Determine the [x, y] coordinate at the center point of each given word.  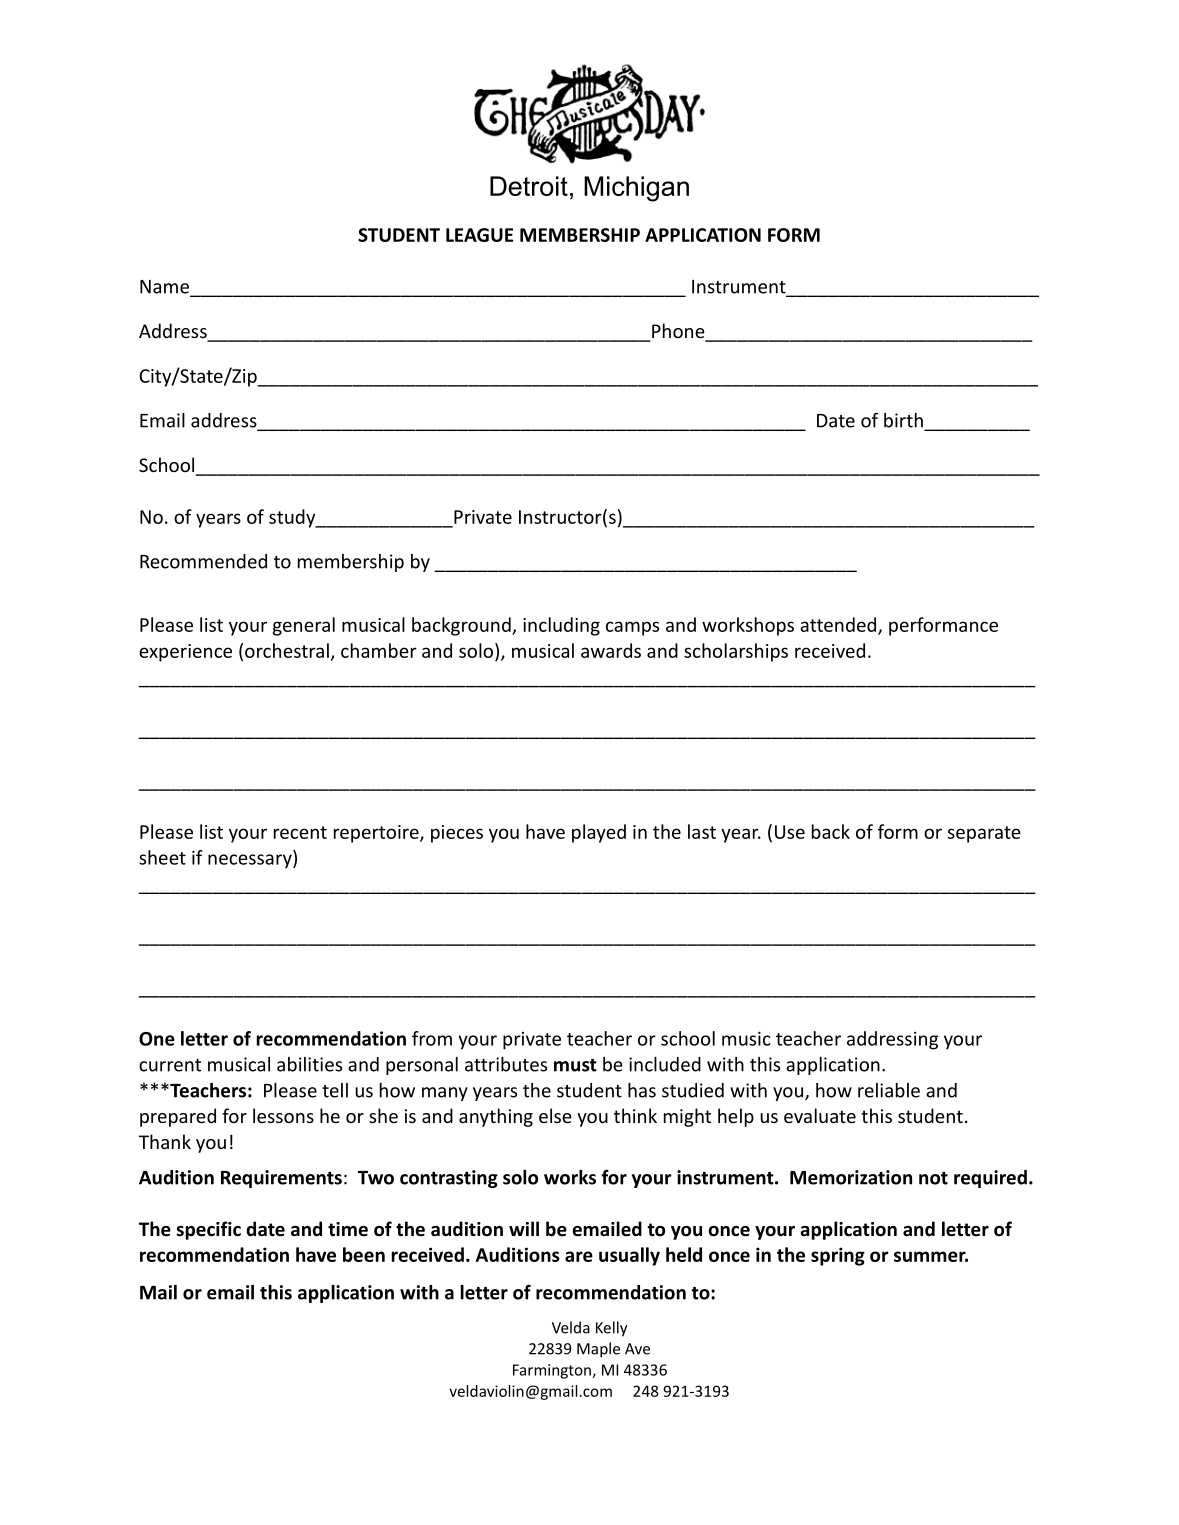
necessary [251, 861]
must [575, 1065]
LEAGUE [479, 235]
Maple [598, 1350]
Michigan [636, 189]
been [364, 1254]
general [304, 626]
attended [839, 625]
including [561, 626]
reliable [889, 1090]
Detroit [529, 186]
